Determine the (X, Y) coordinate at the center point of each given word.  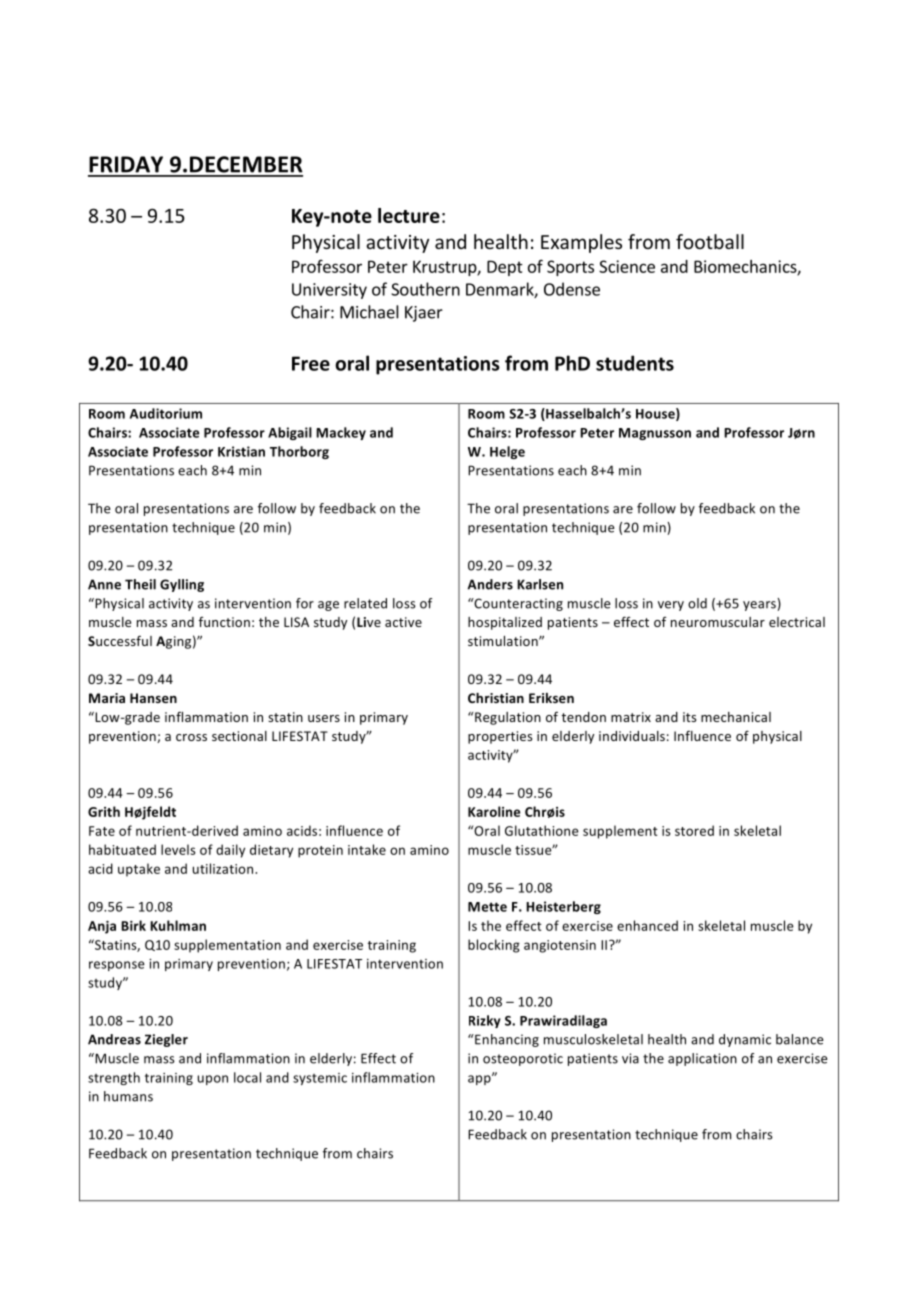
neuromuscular (718, 622)
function (224, 622)
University (329, 291)
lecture (409, 215)
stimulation (504, 641)
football (710, 241)
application (702, 1059)
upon (213, 1080)
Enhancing (506, 1040)
